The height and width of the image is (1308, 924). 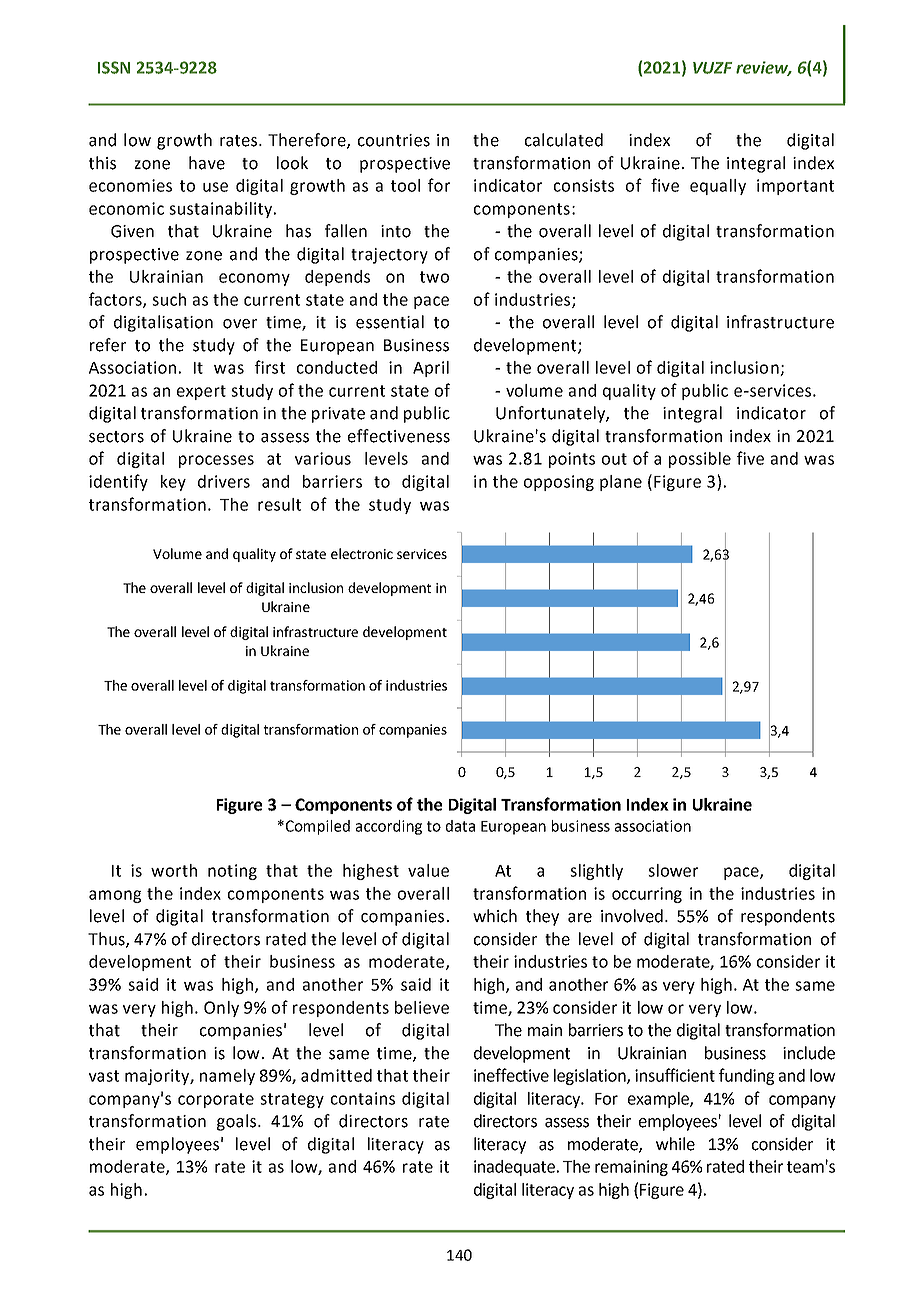 What do you see at coordinates (236, 1122) in the image?
I see `goals` at bounding box center [236, 1122].
